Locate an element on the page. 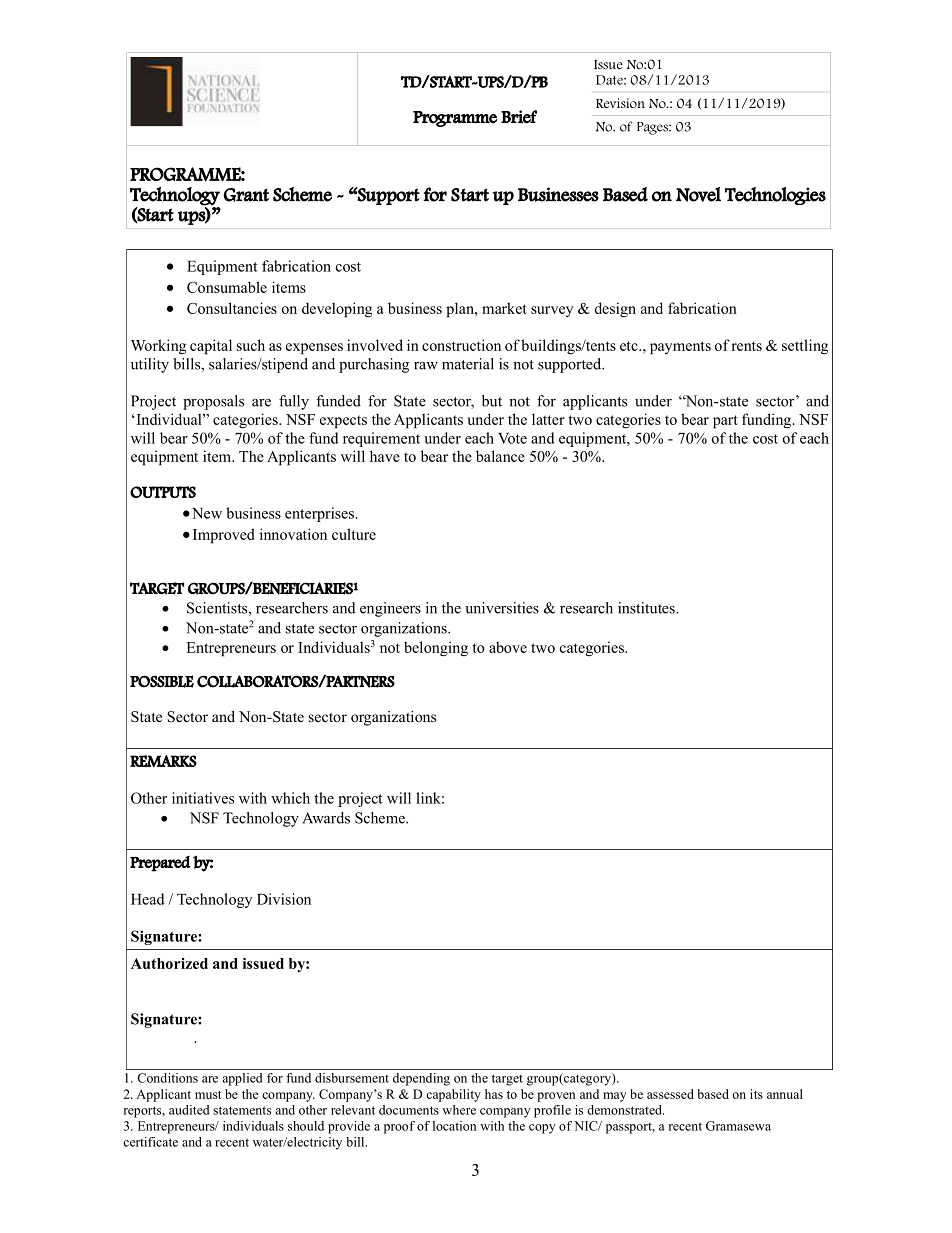 The height and width of the page is (1233, 952). universities is located at coordinates (502, 608).
